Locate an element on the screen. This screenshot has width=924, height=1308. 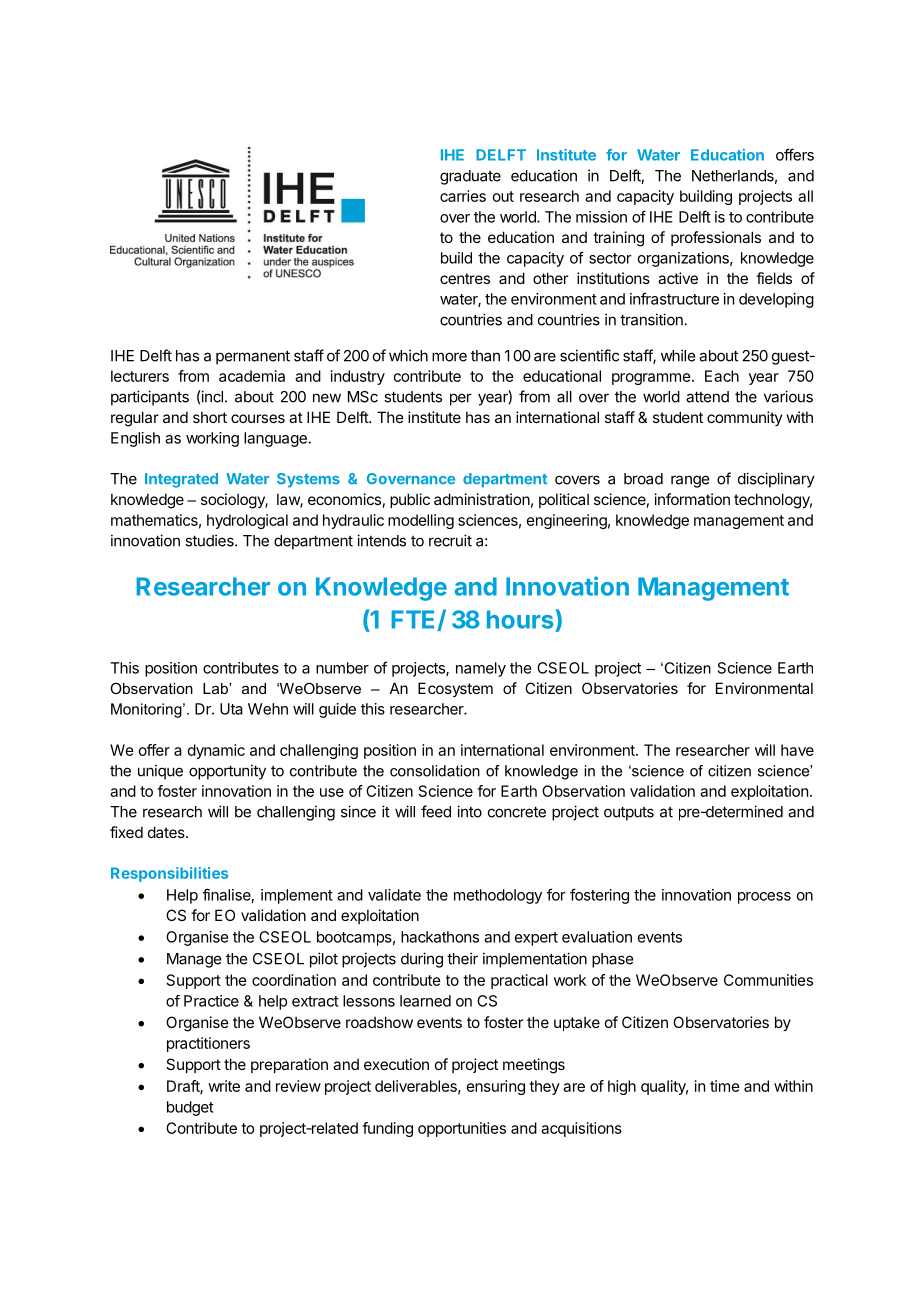
permanent is located at coordinates (253, 357).
